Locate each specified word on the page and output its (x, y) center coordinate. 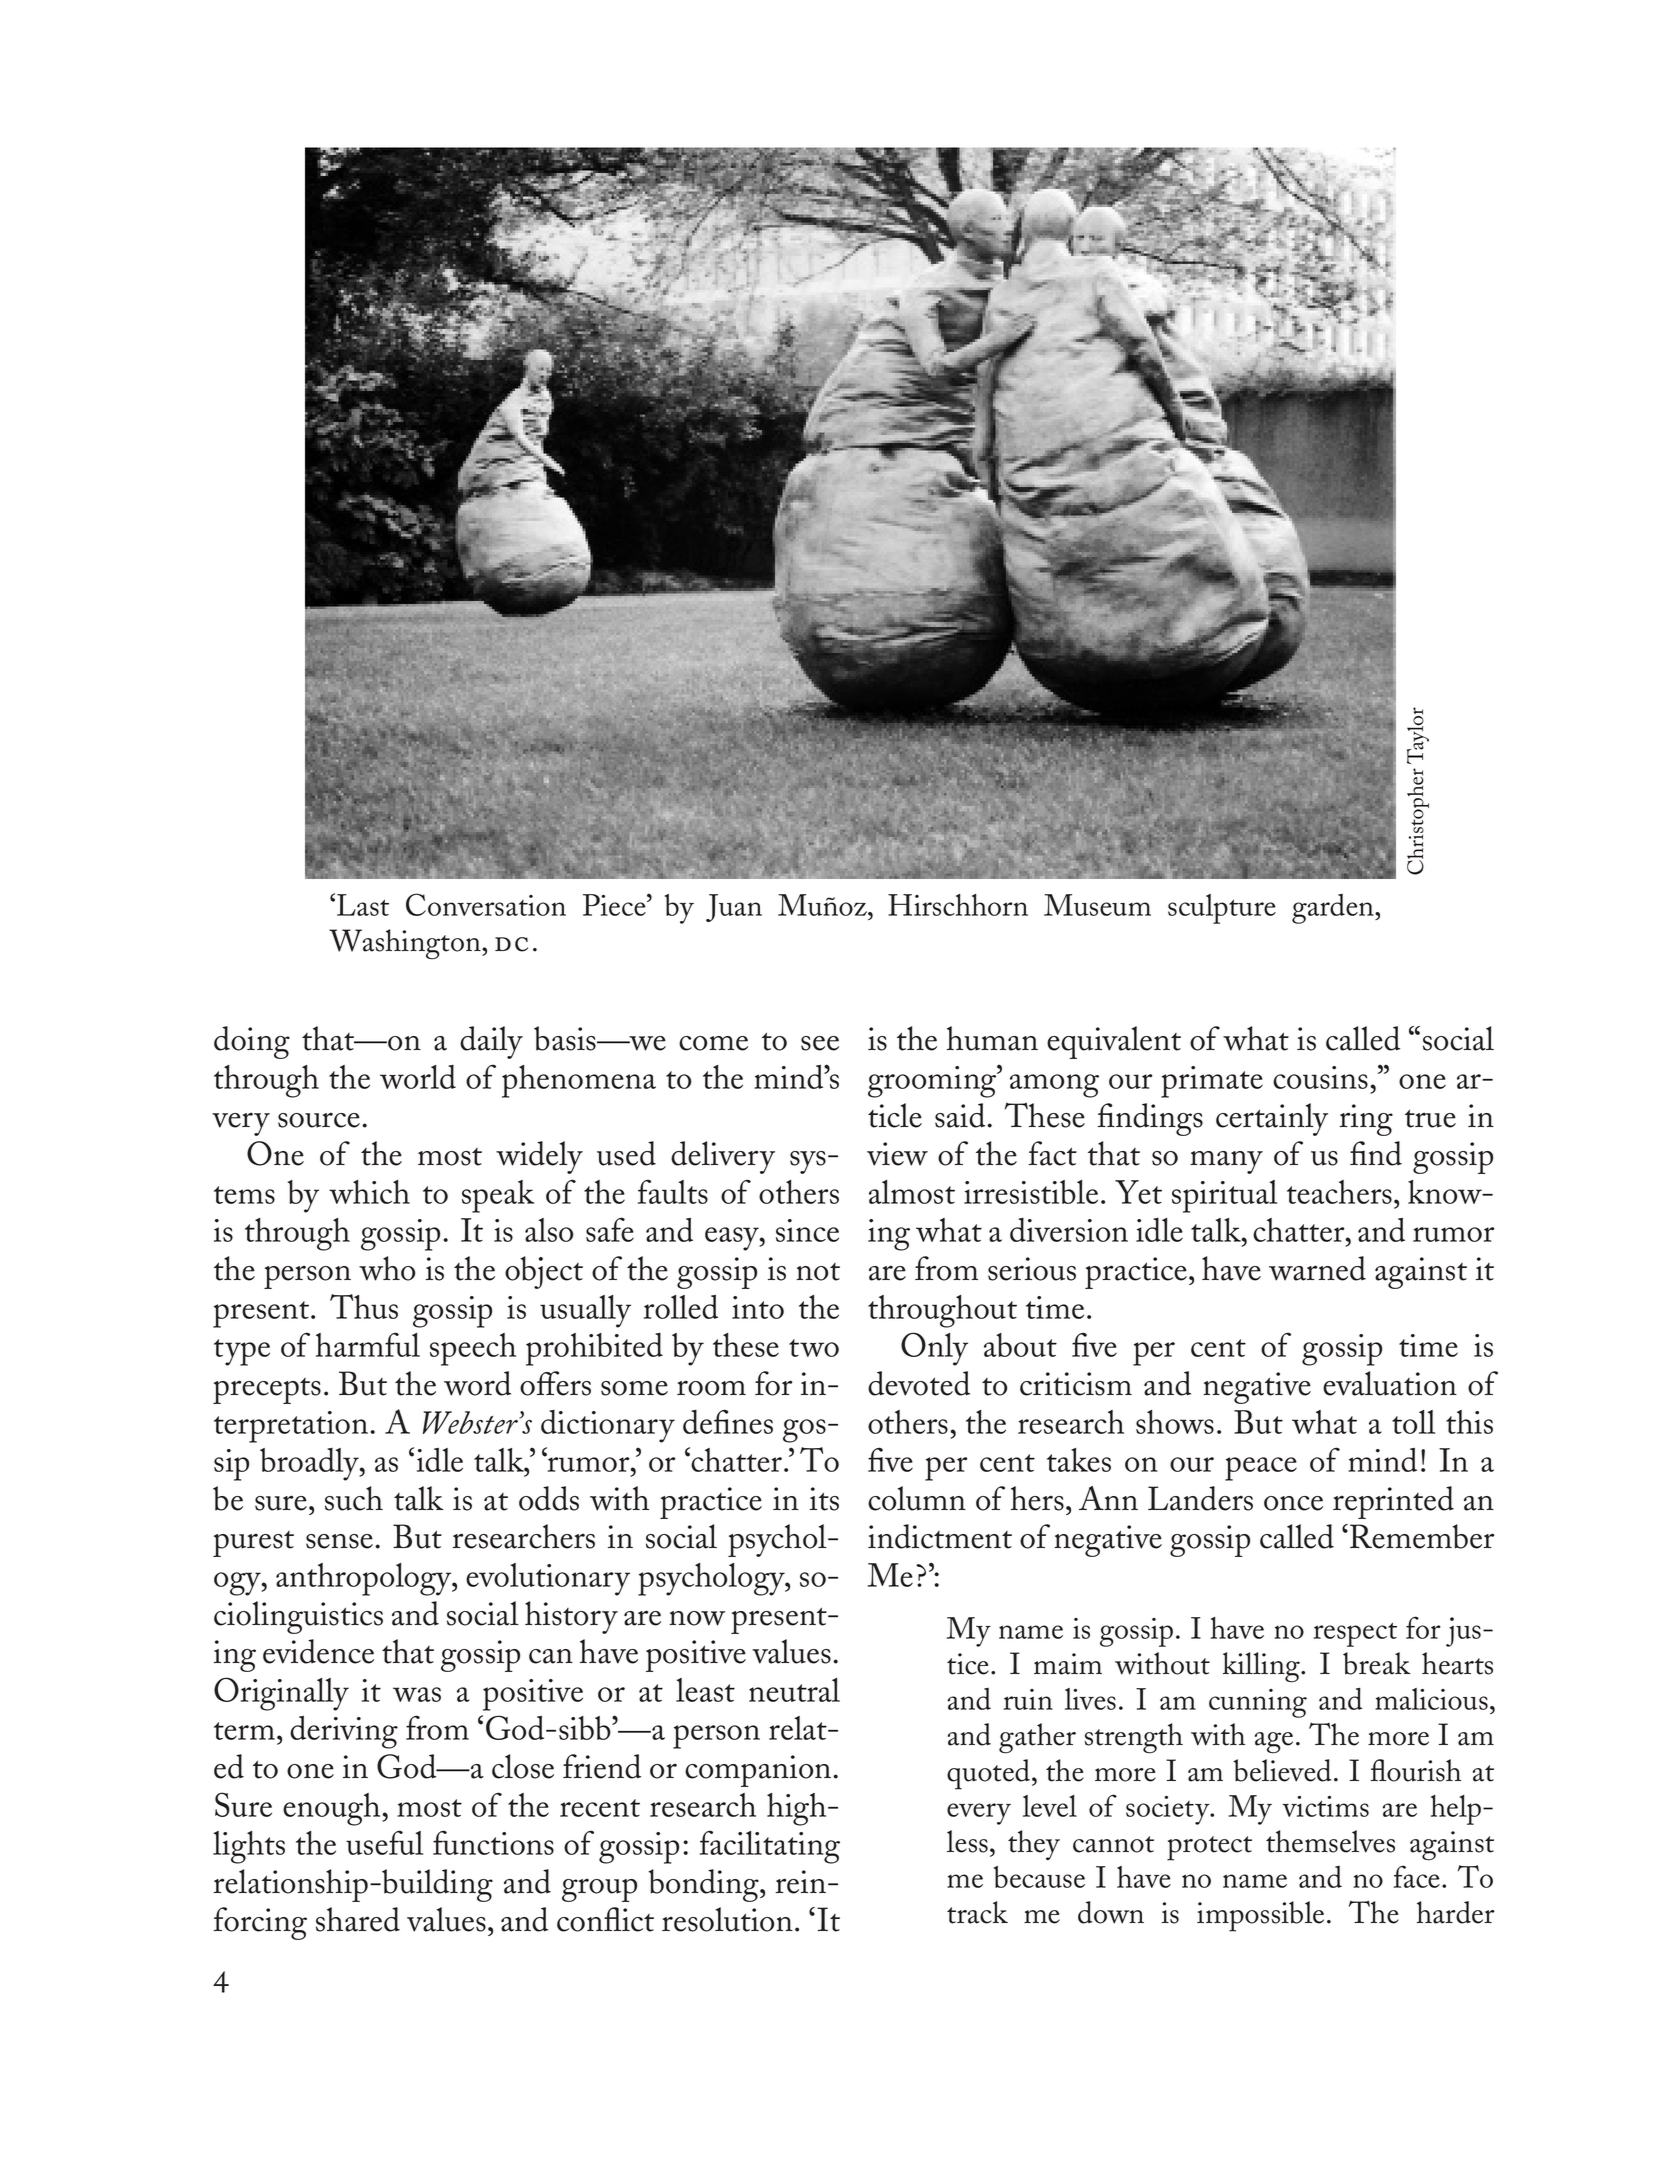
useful (384, 1842)
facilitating (770, 1847)
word (477, 1383)
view (897, 1154)
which (369, 1192)
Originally (281, 1694)
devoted (919, 1383)
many (1226, 1162)
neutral (794, 1690)
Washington (406, 944)
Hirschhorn (958, 905)
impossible (1260, 1916)
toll (1413, 1422)
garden (1334, 909)
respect (1355, 1634)
